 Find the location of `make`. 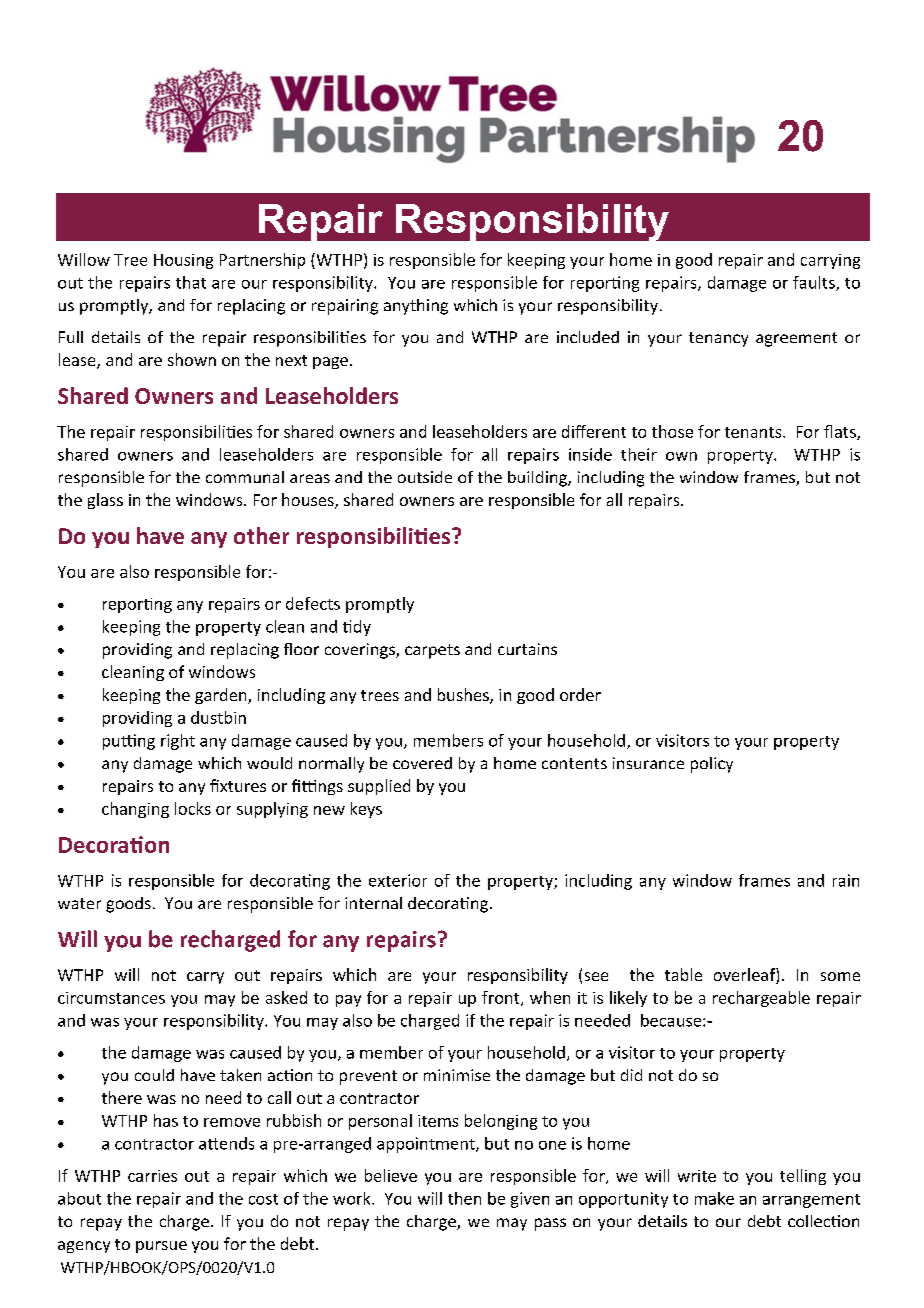

make is located at coordinates (714, 1198).
